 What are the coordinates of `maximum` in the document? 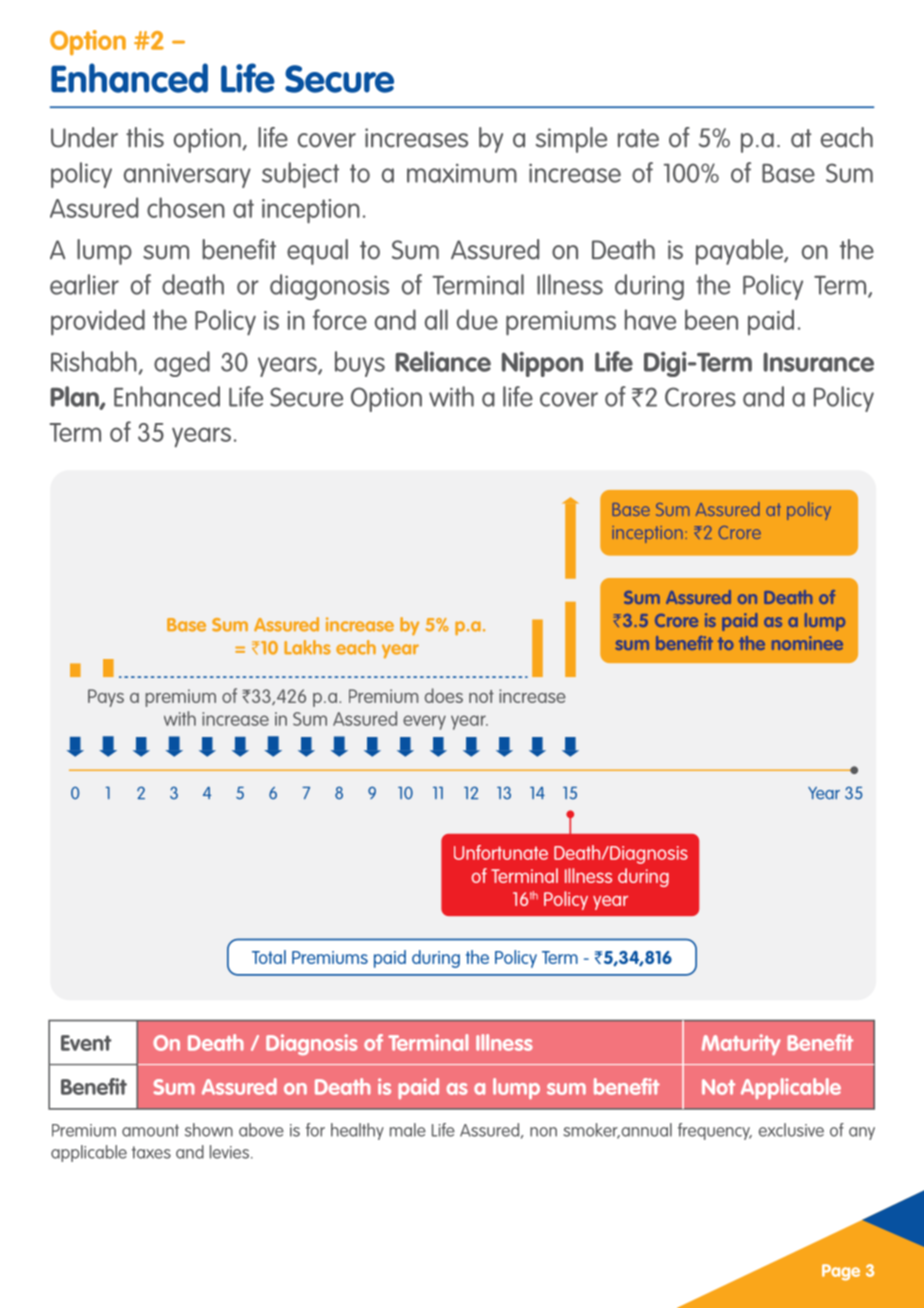 It's located at (462, 173).
